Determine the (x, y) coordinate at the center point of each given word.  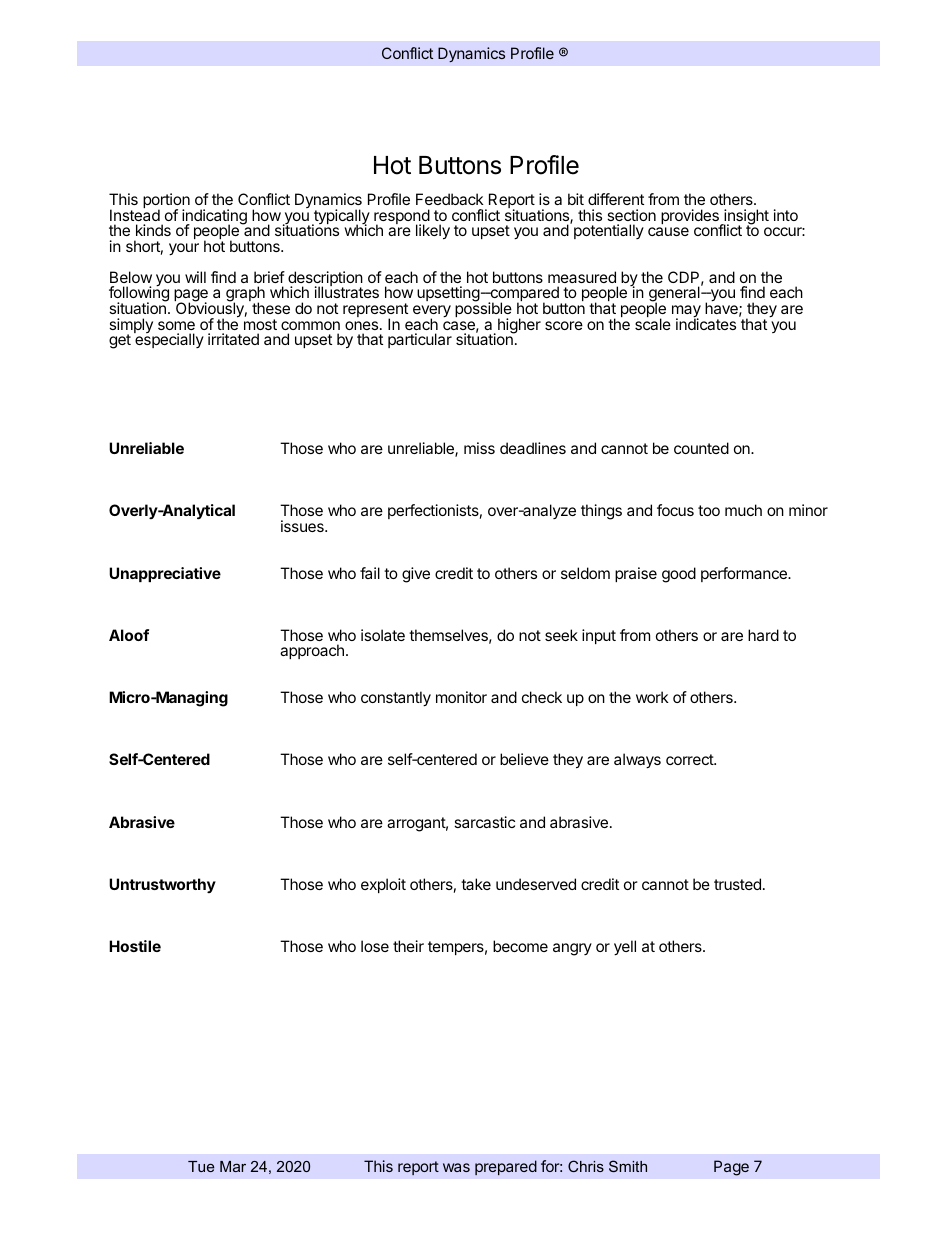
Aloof (129, 635)
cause (668, 231)
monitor (461, 697)
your (184, 249)
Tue (201, 1166)
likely (433, 232)
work (652, 697)
